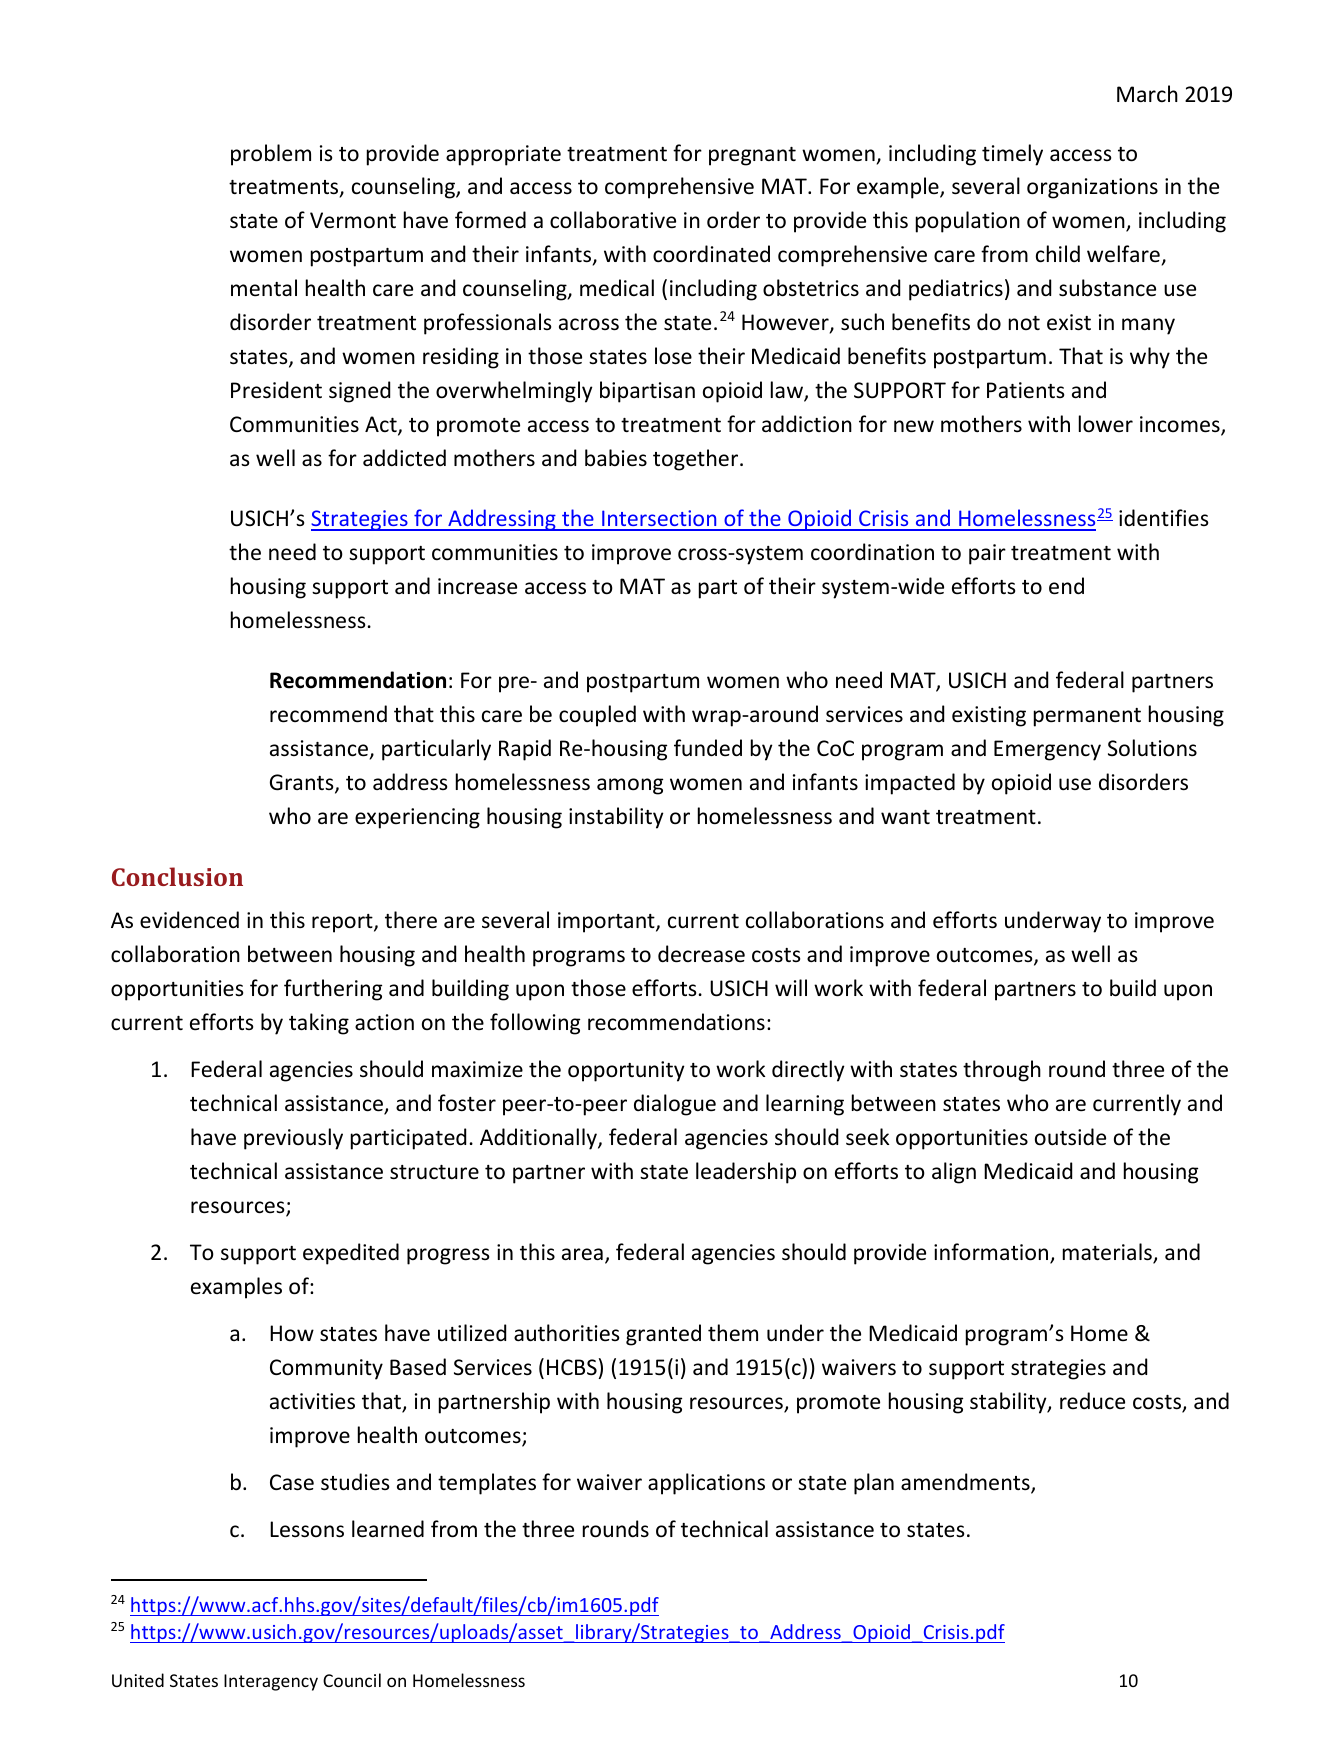 This image has height=1740, width=1344. What do you see at coordinates (351, 1254) in the image?
I see `expedited` at bounding box center [351, 1254].
